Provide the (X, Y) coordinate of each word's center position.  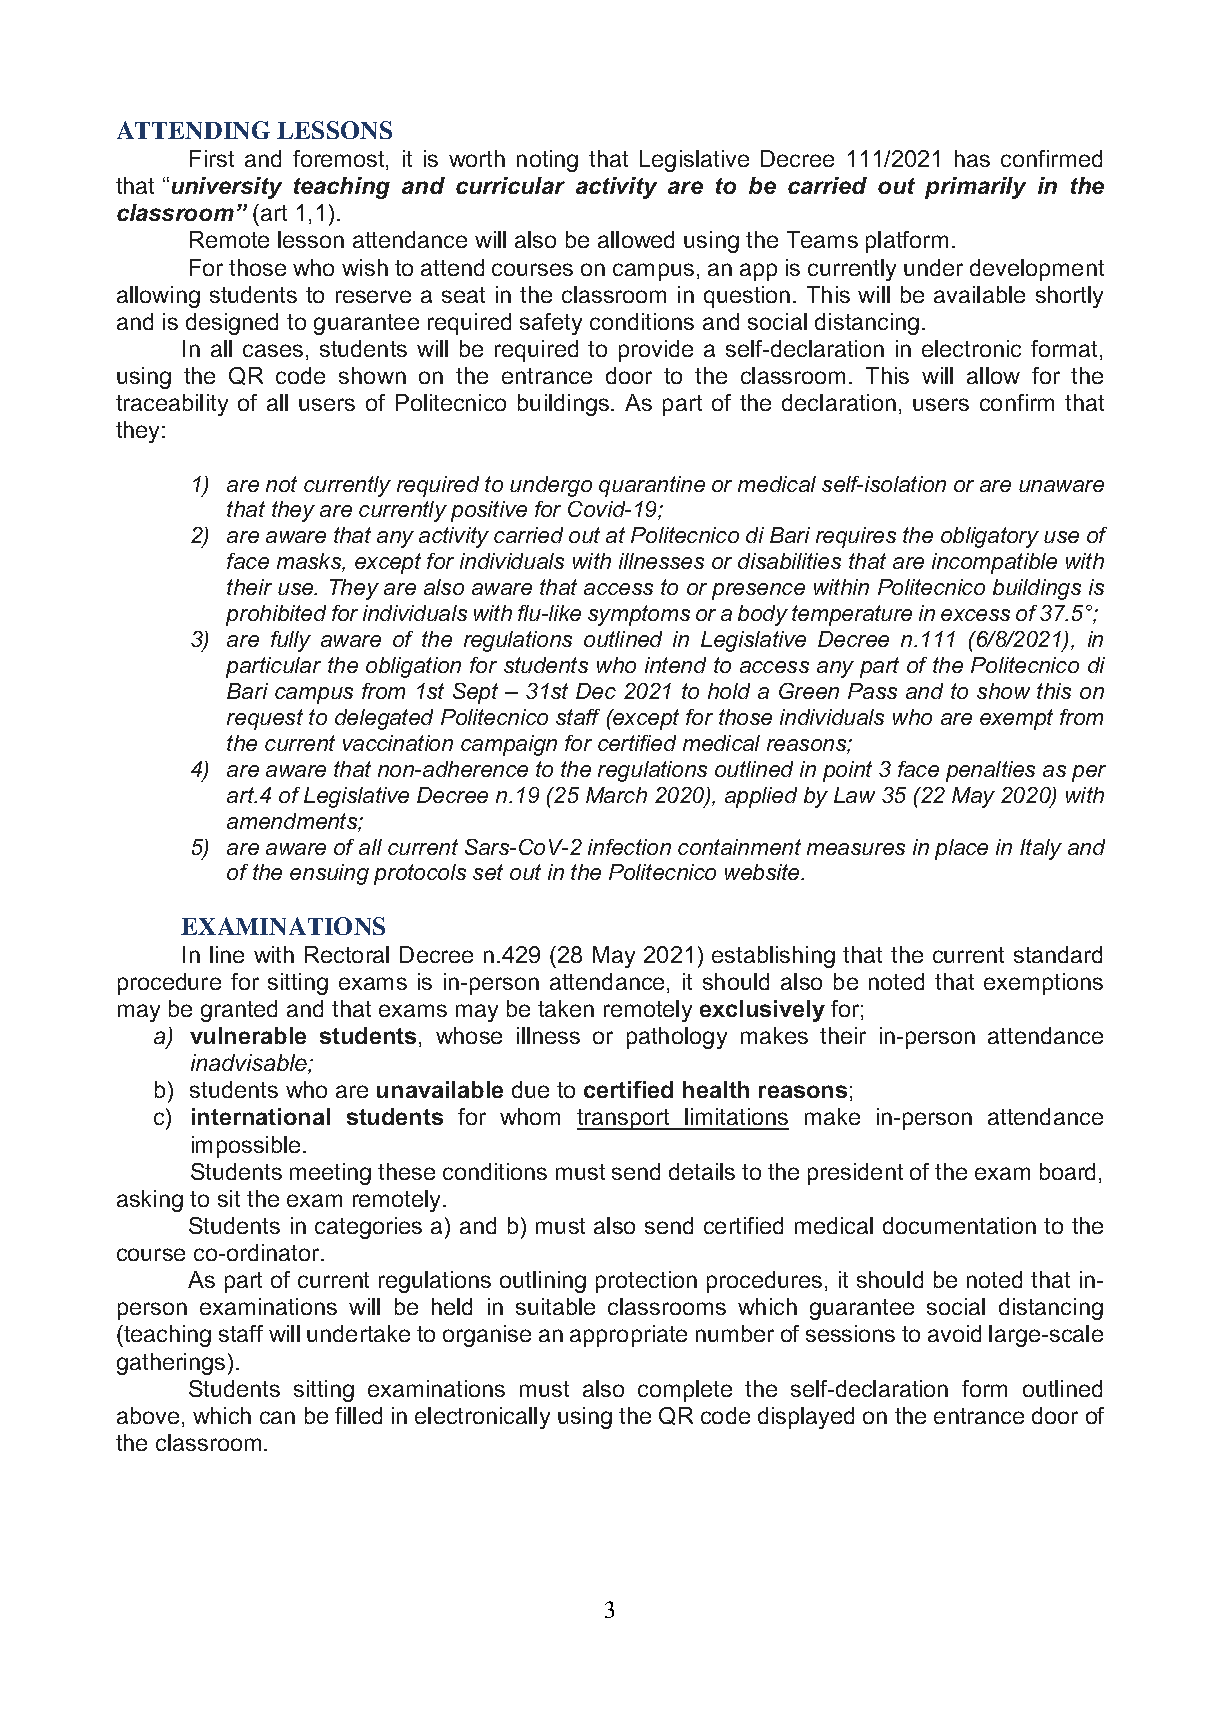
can (277, 1417)
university (227, 188)
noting (547, 161)
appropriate (628, 1336)
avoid (954, 1333)
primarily (975, 188)
